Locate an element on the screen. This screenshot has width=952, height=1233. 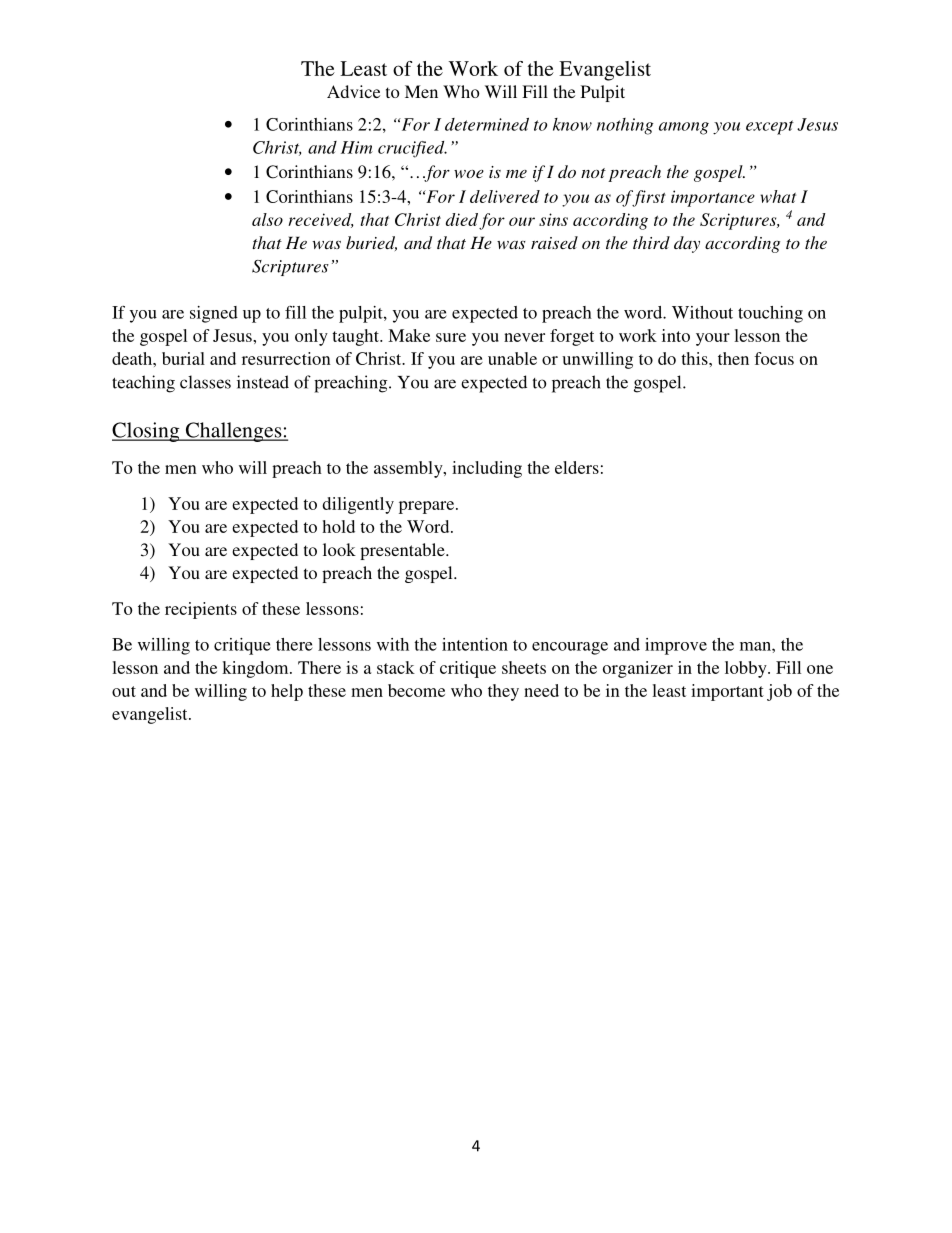
Advice is located at coordinates (353, 91).
